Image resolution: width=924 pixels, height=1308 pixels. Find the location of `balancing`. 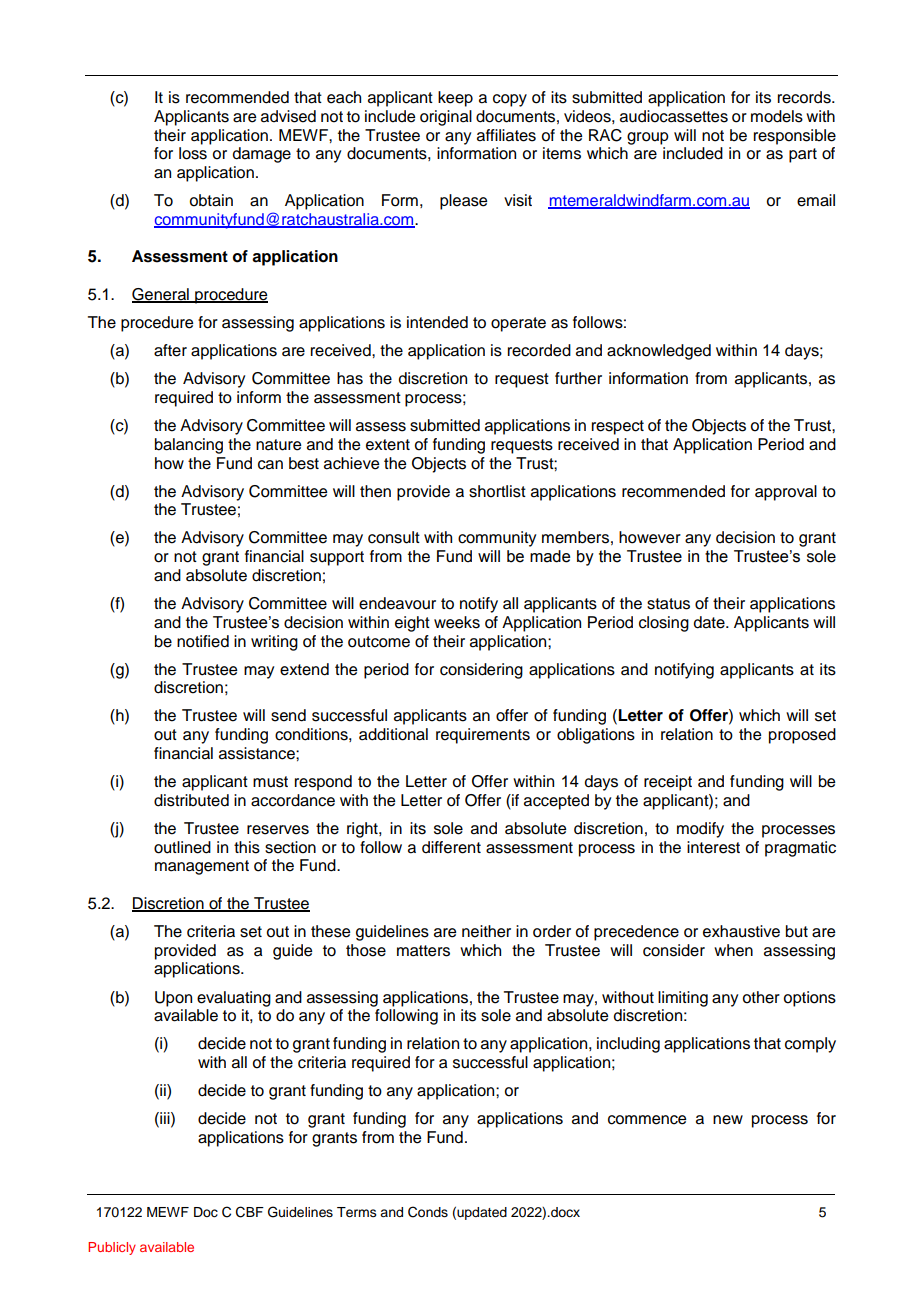

balancing is located at coordinates (189, 446).
